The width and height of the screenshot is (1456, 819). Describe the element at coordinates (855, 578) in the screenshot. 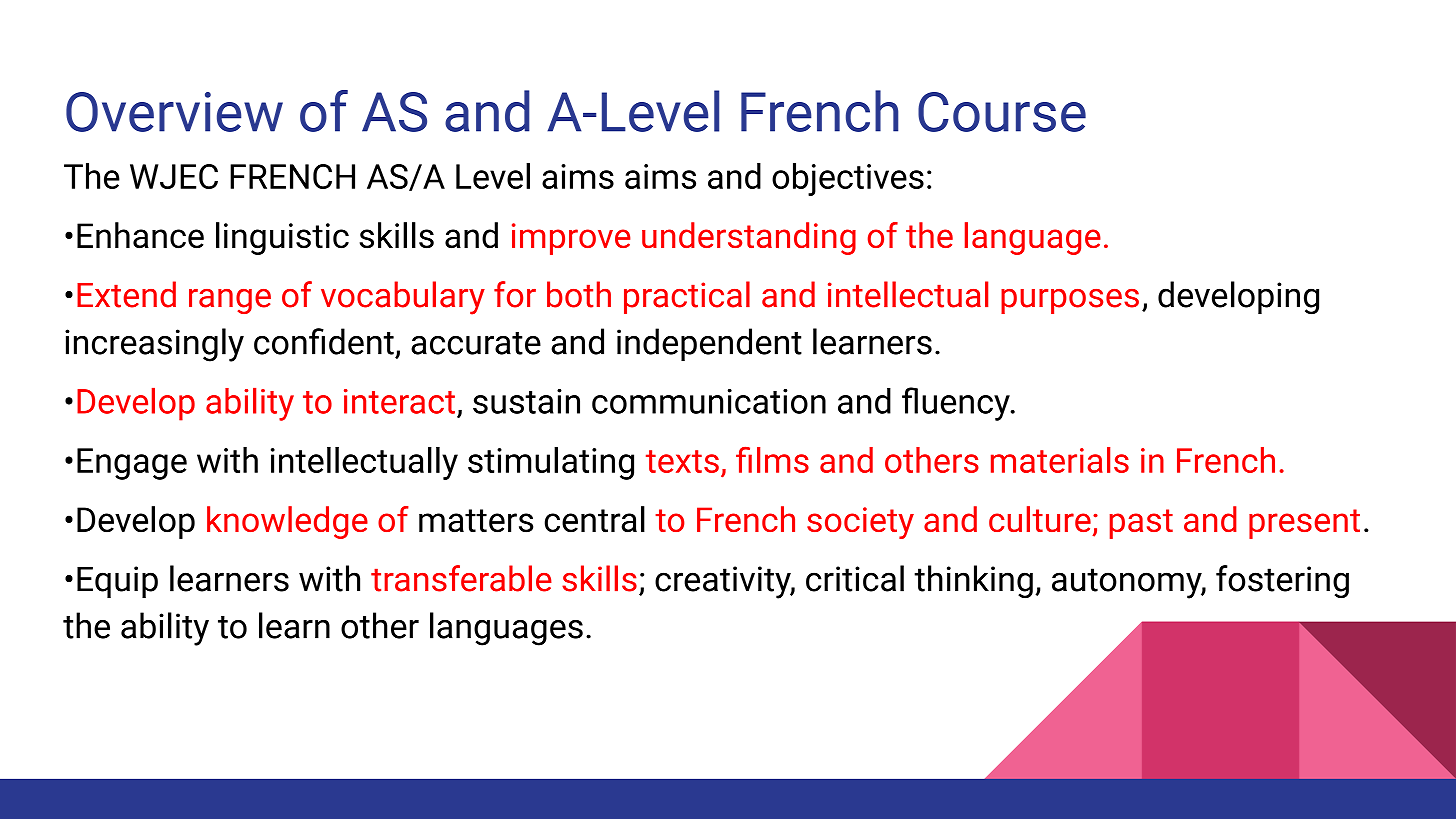

I see `critical` at that location.
